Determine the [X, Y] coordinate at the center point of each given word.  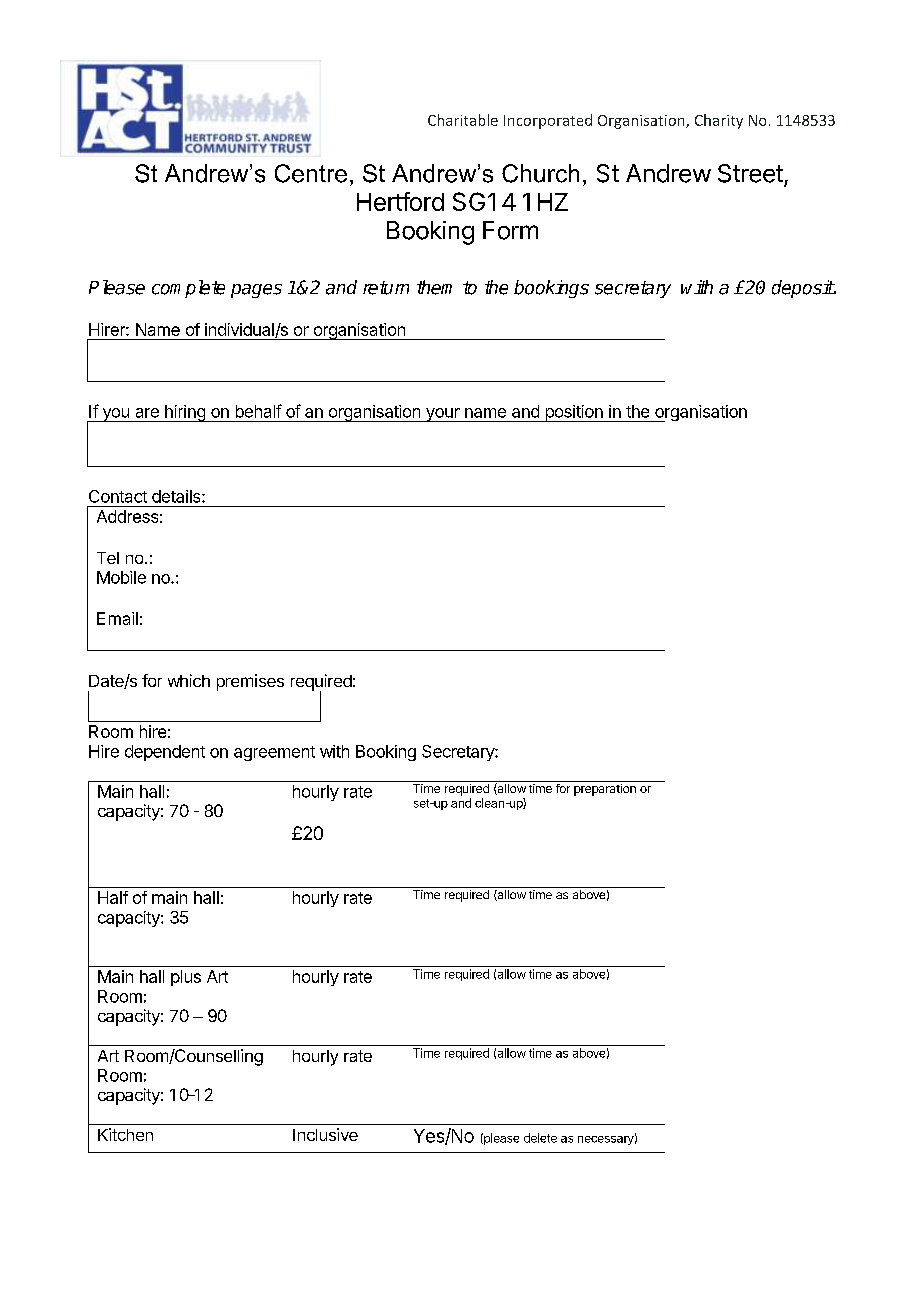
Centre [311, 173]
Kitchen [125, 1134]
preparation [605, 790]
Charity [719, 121]
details [177, 496]
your [443, 415]
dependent [165, 753]
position [574, 413]
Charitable [463, 120]
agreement [274, 753]
